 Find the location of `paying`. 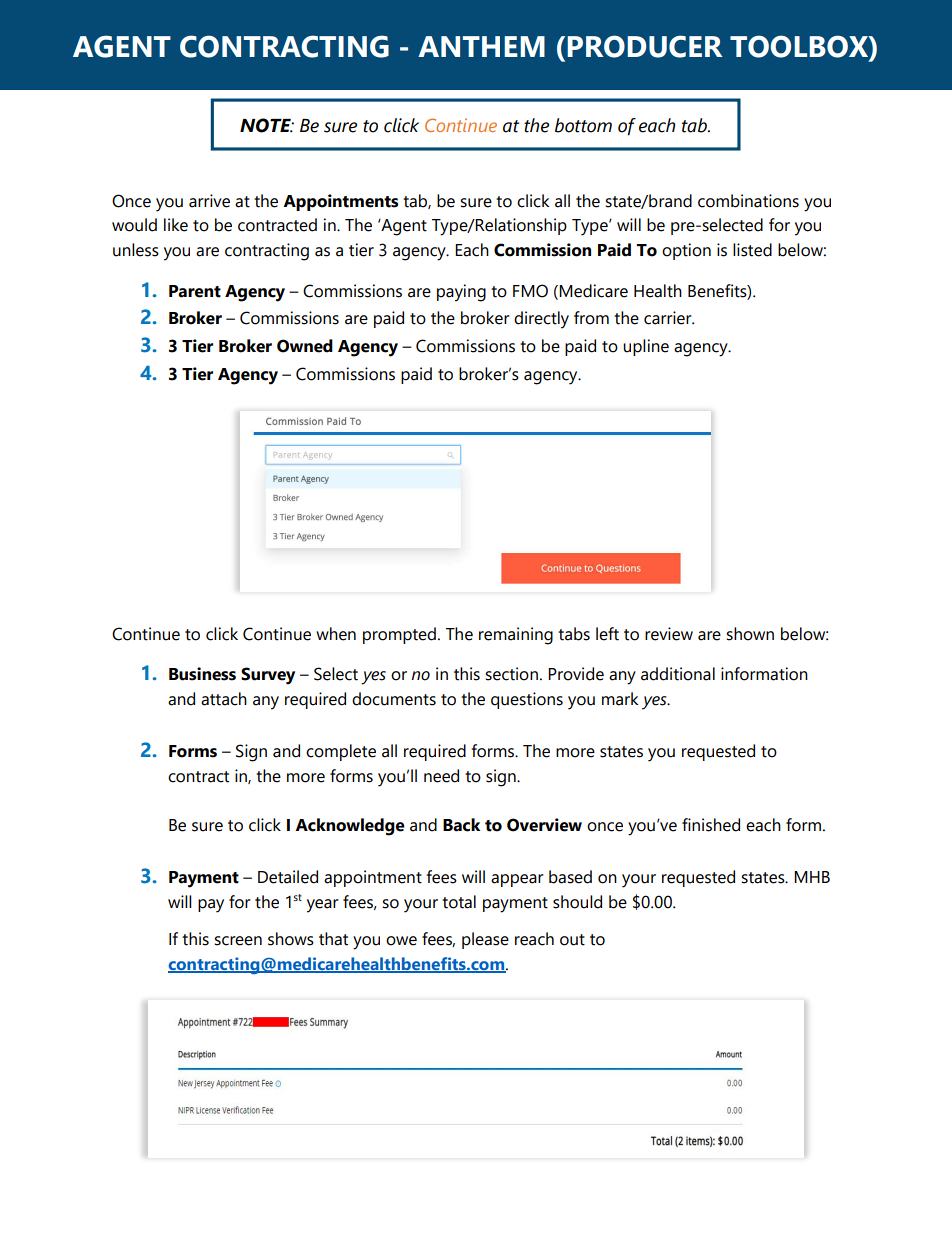

paying is located at coordinates (461, 293).
